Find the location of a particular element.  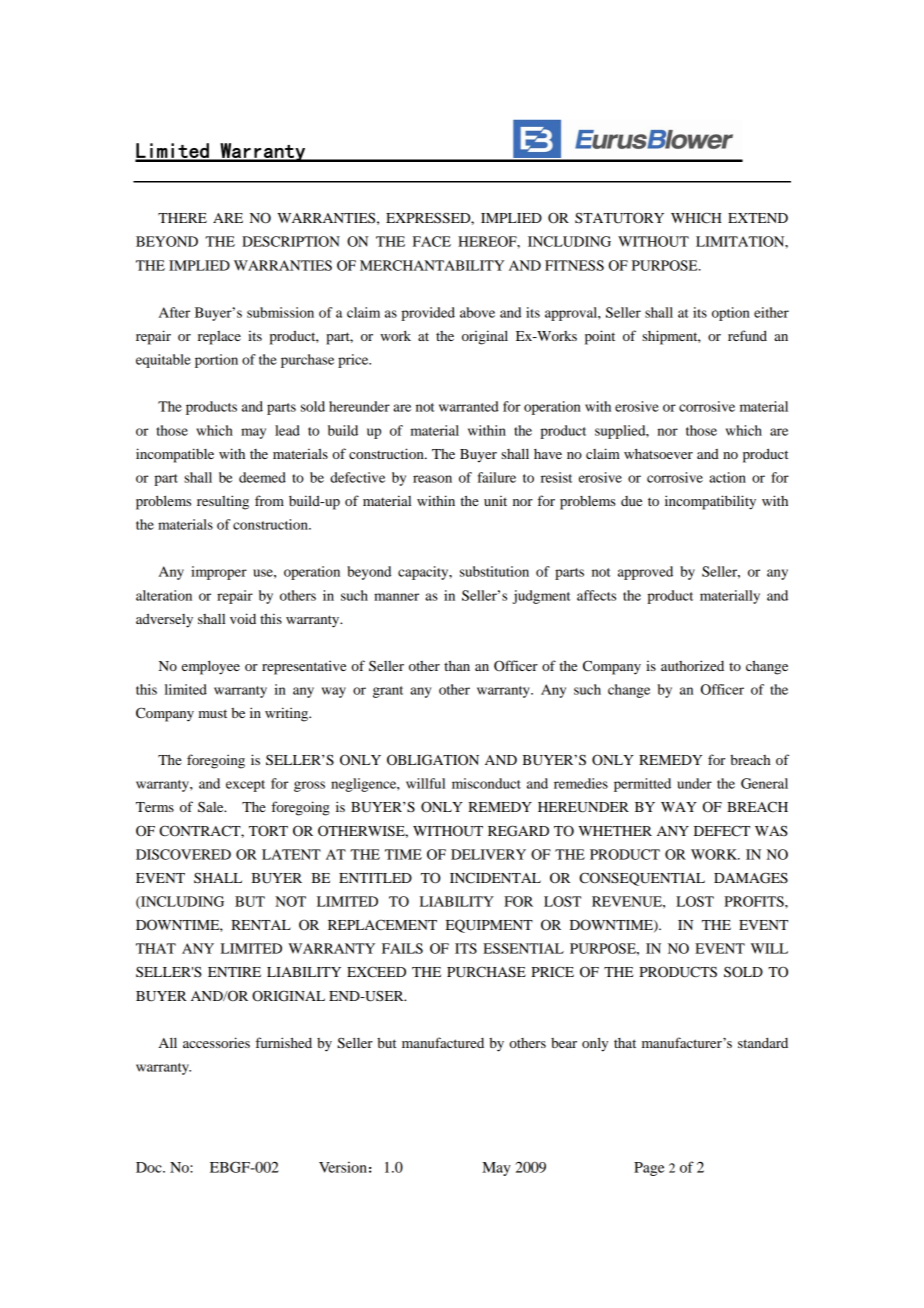

deemed is located at coordinates (262, 477).
